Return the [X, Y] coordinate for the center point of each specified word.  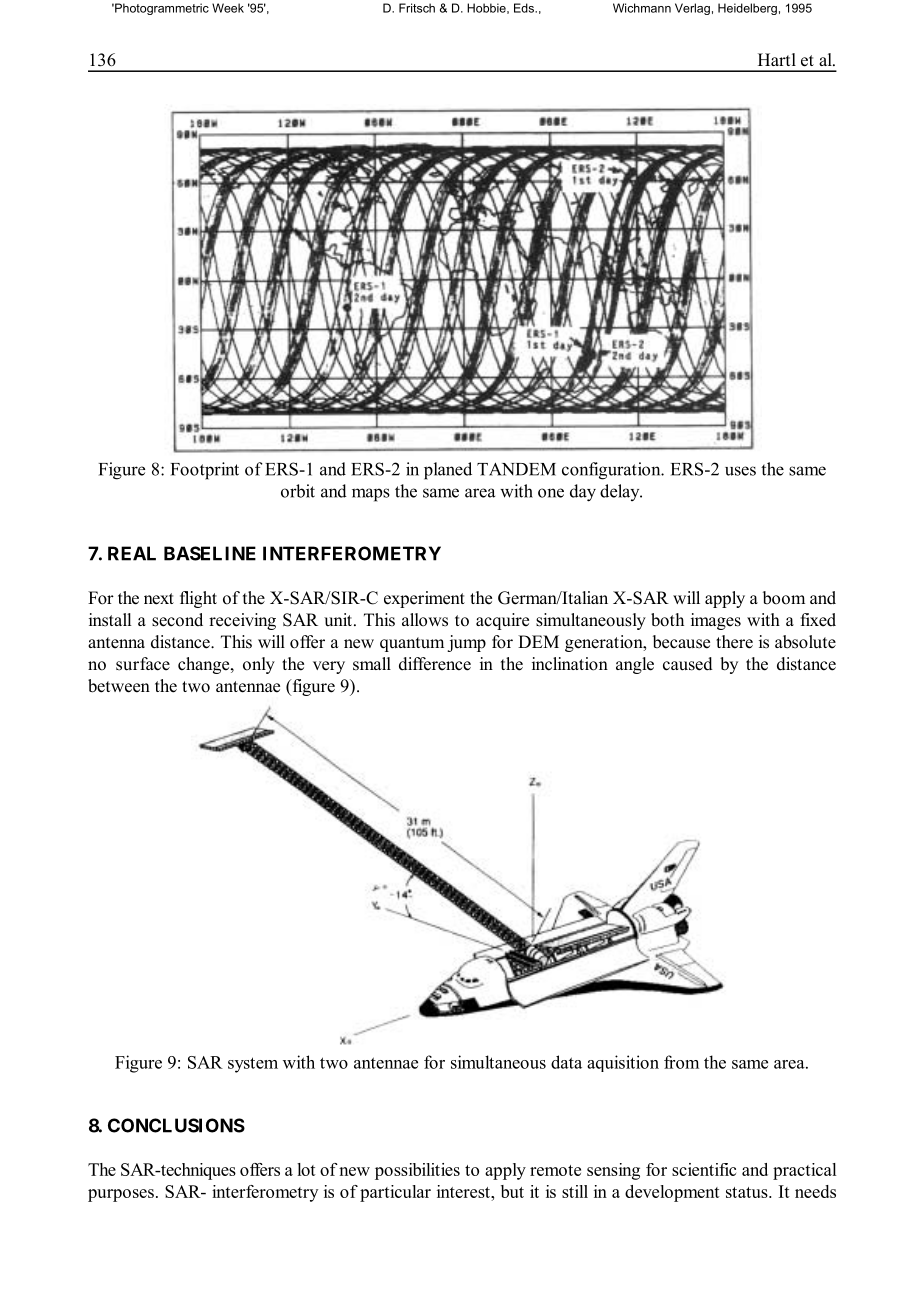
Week [228, 8]
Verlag [692, 9]
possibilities [417, 1171]
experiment [424, 599]
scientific [704, 1169]
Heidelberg [747, 9]
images [716, 621]
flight [198, 599]
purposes [121, 1195]
